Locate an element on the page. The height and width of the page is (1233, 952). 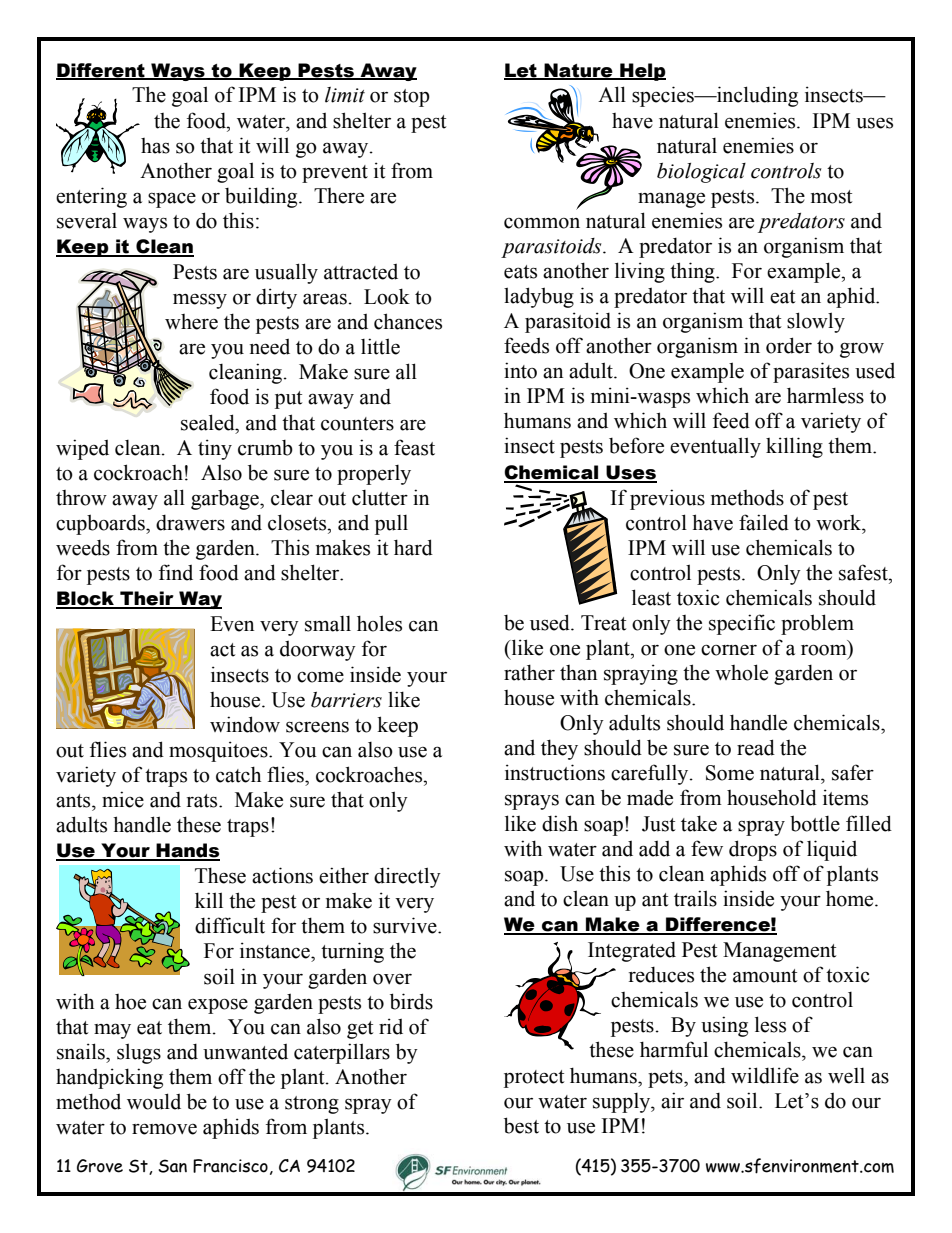
has is located at coordinates (155, 146).
